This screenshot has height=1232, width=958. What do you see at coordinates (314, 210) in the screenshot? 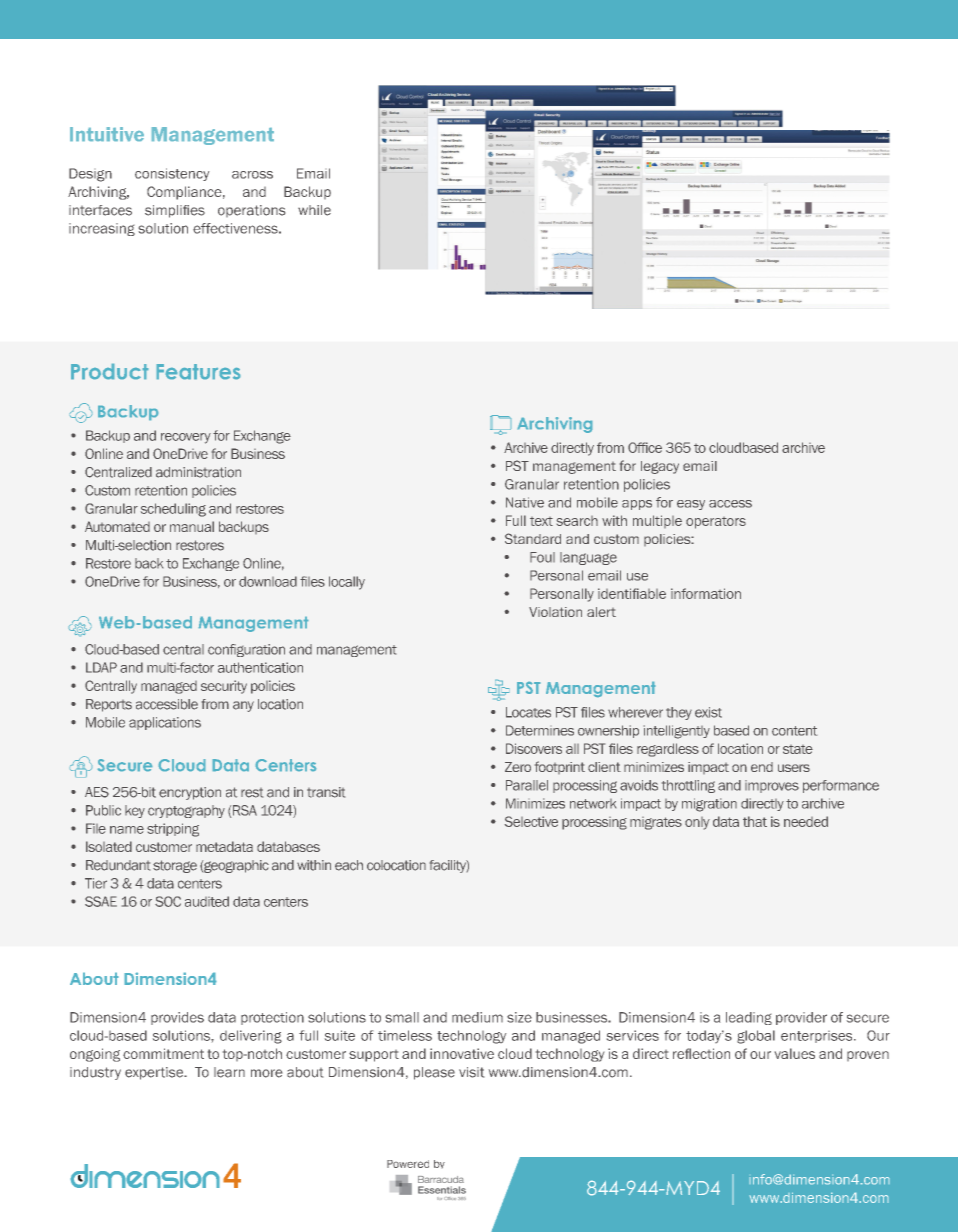
I see `while` at bounding box center [314, 210].
